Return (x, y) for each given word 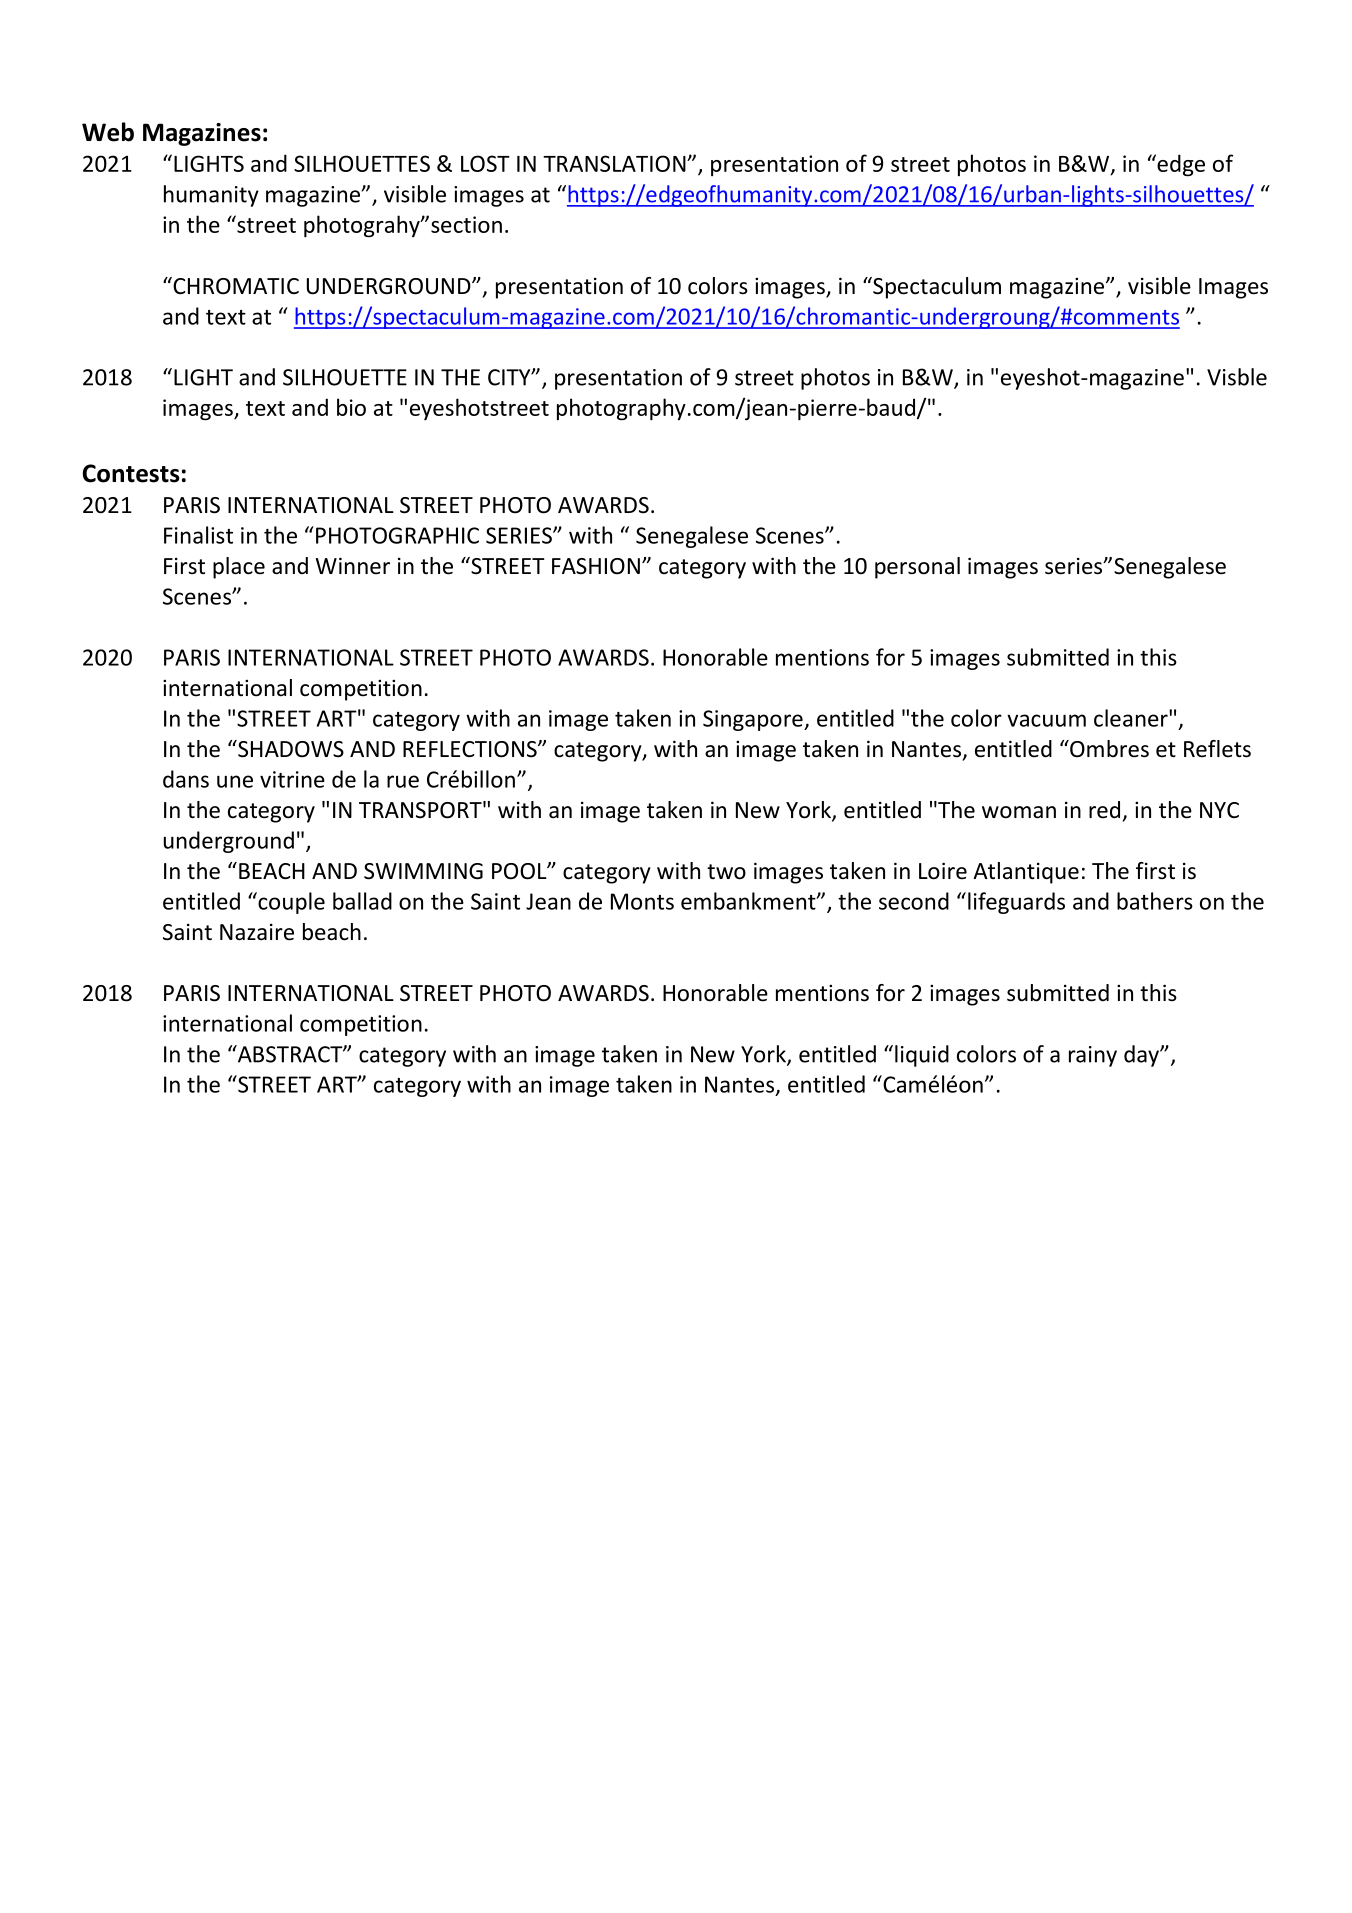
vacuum (1046, 720)
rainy (1093, 1056)
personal (917, 568)
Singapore (754, 720)
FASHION (596, 566)
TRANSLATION (615, 163)
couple (290, 903)
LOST (485, 163)
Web (108, 132)
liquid (922, 1056)
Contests (131, 473)
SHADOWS (290, 749)
